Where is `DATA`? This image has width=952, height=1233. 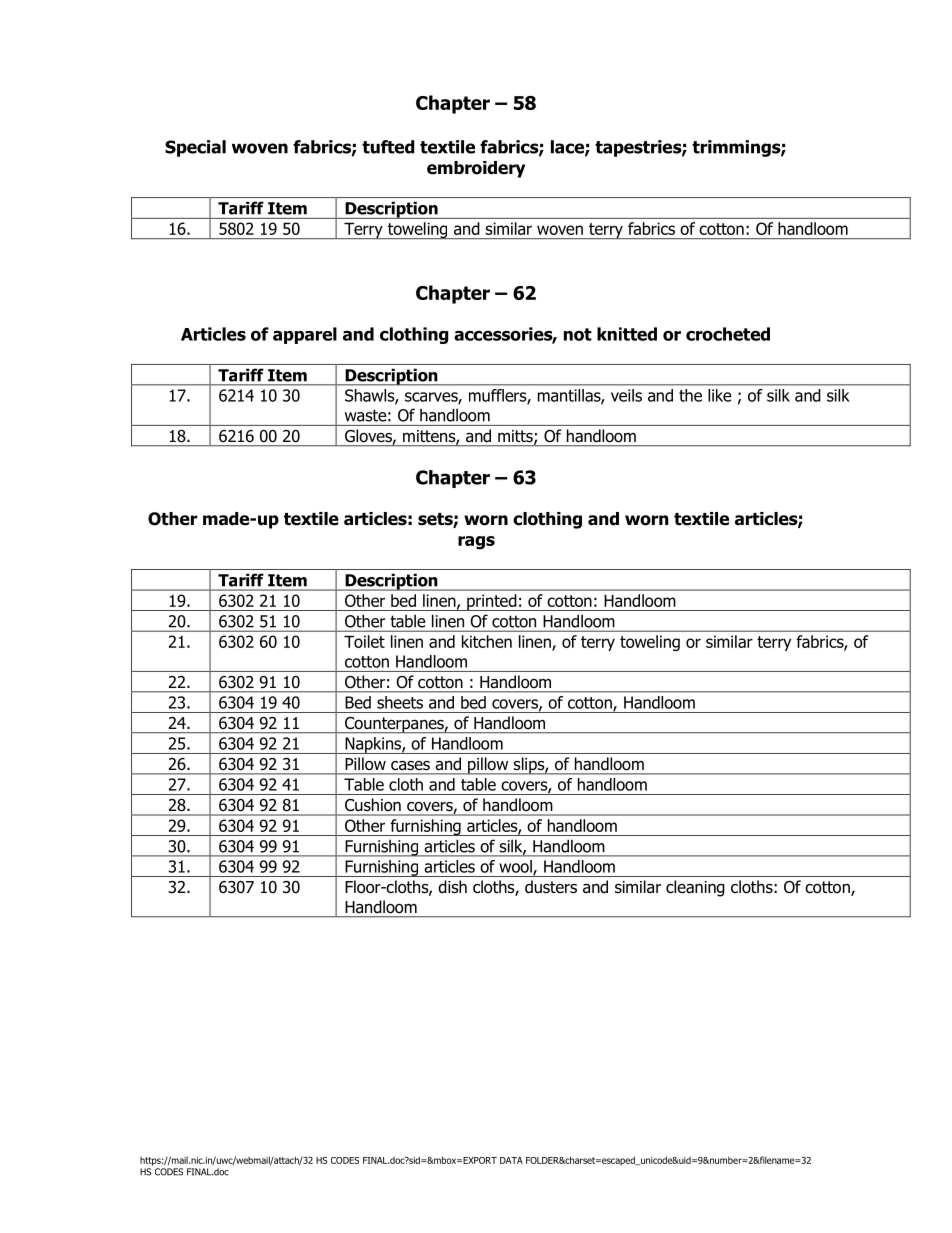
DATA is located at coordinates (511, 1160).
